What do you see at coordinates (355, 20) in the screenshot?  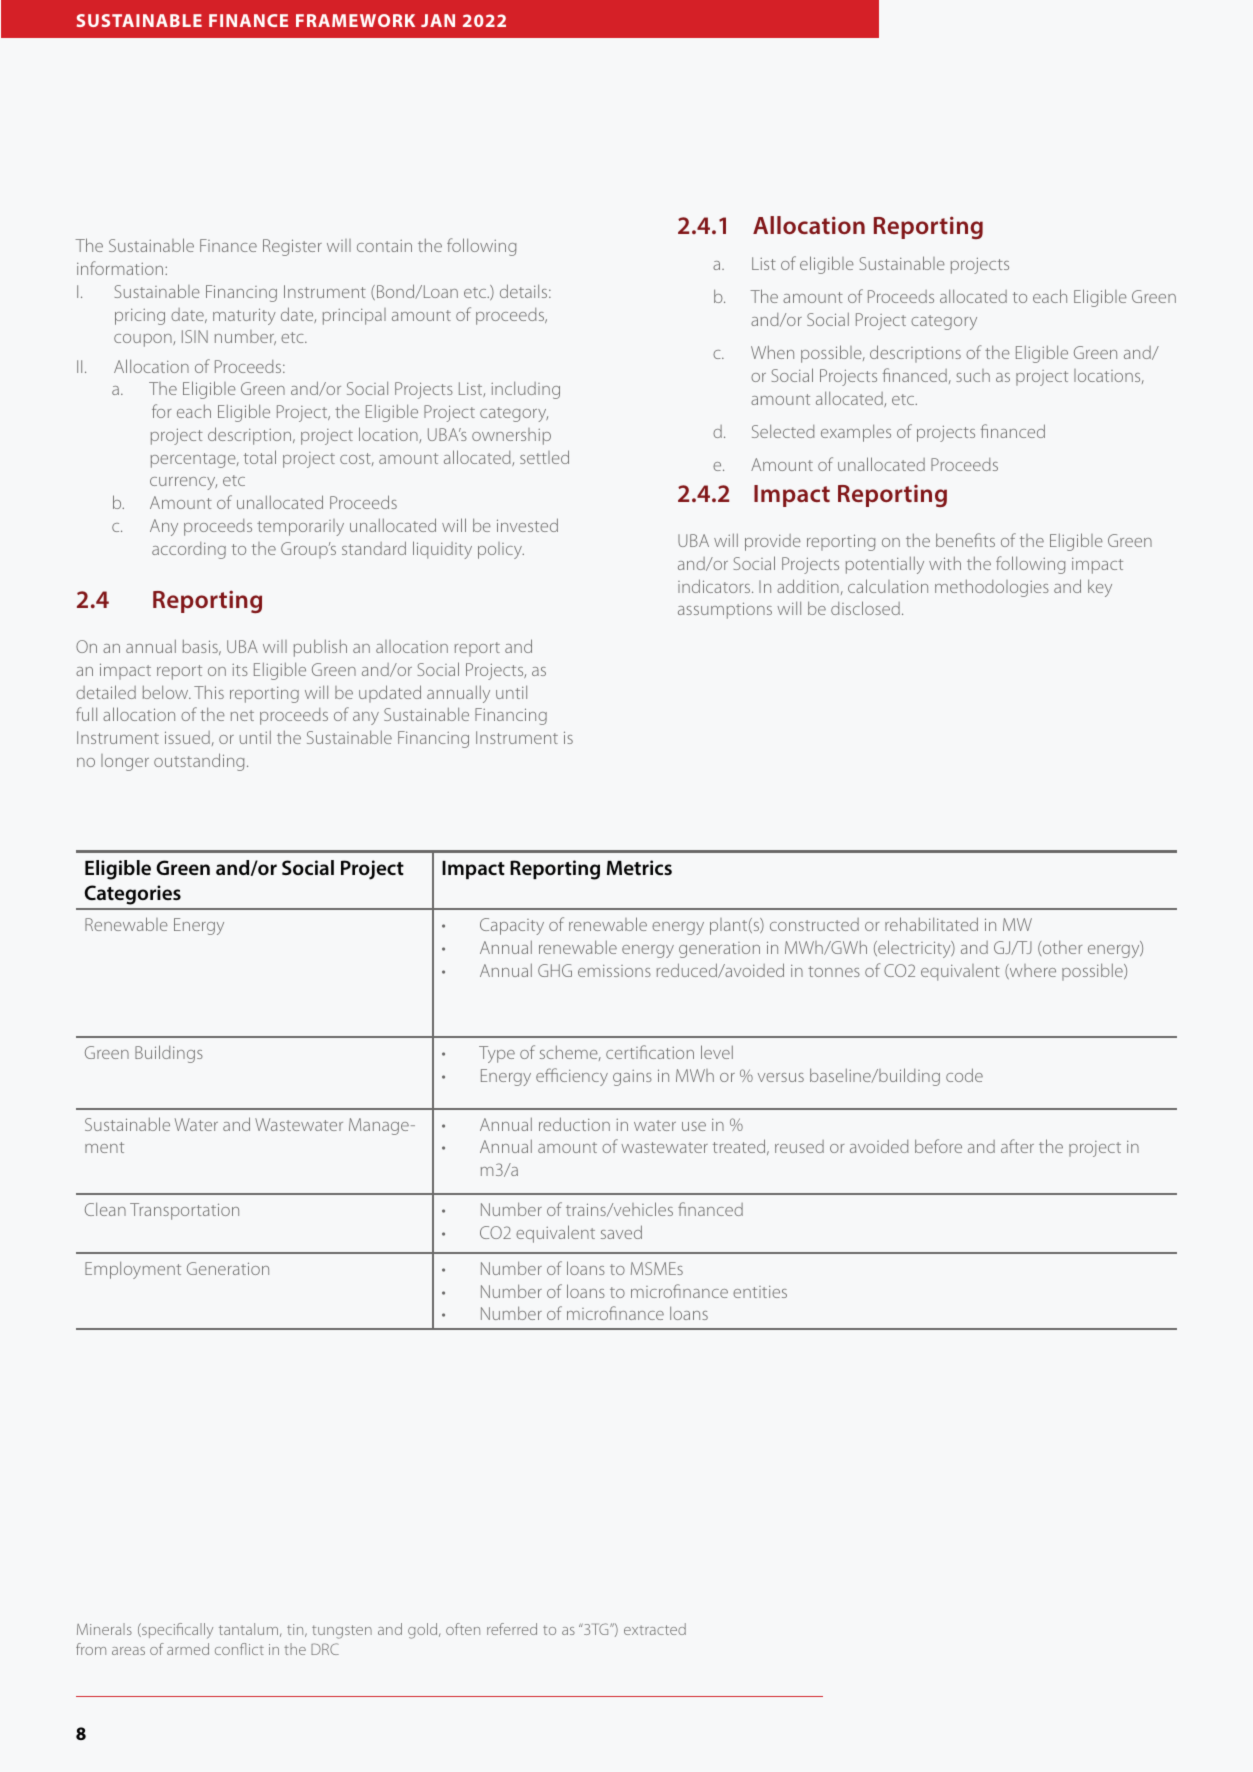 I see `FRAMEWORK` at bounding box center [355, 20].
